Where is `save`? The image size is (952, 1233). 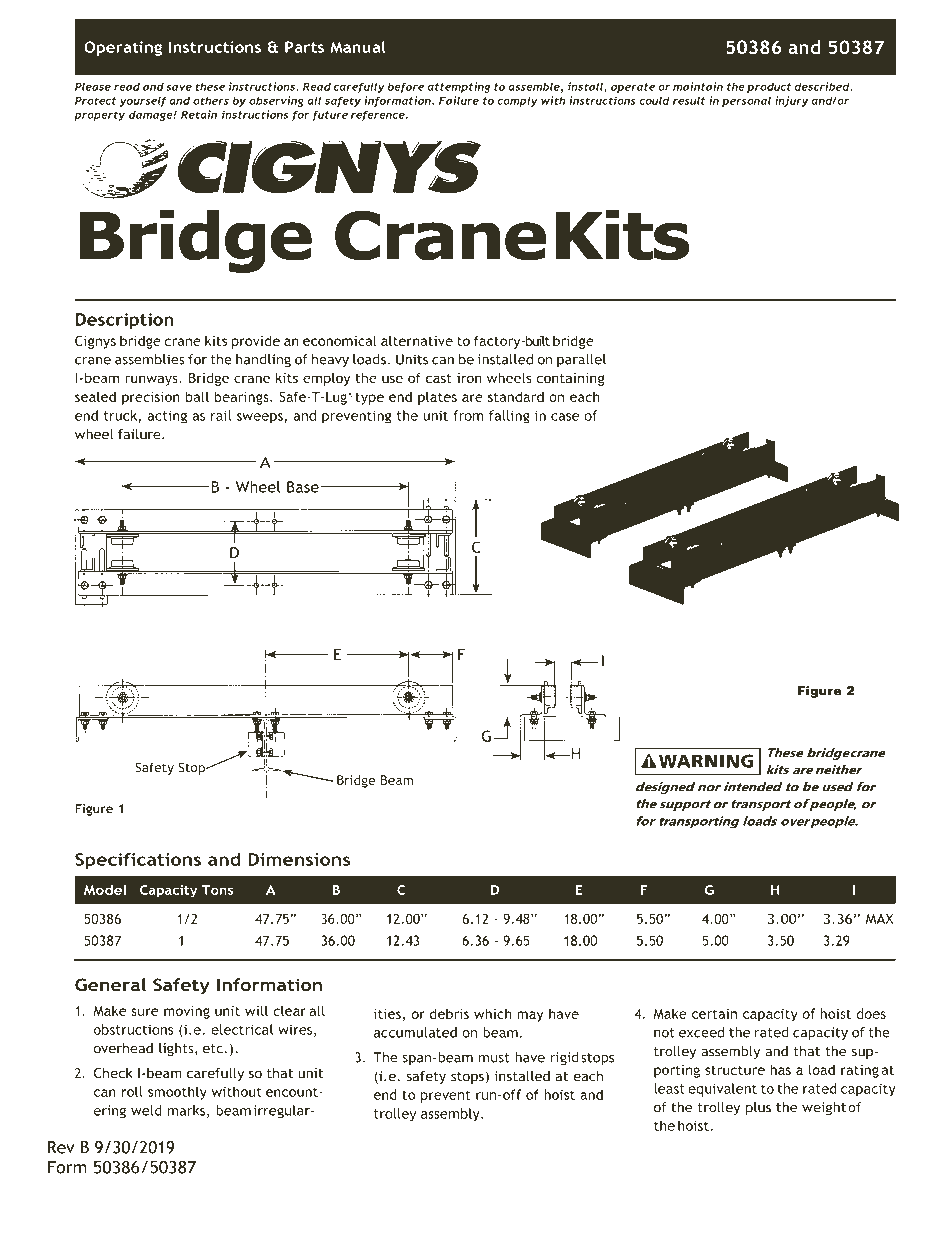 save is located at coordinates (179, 88).
